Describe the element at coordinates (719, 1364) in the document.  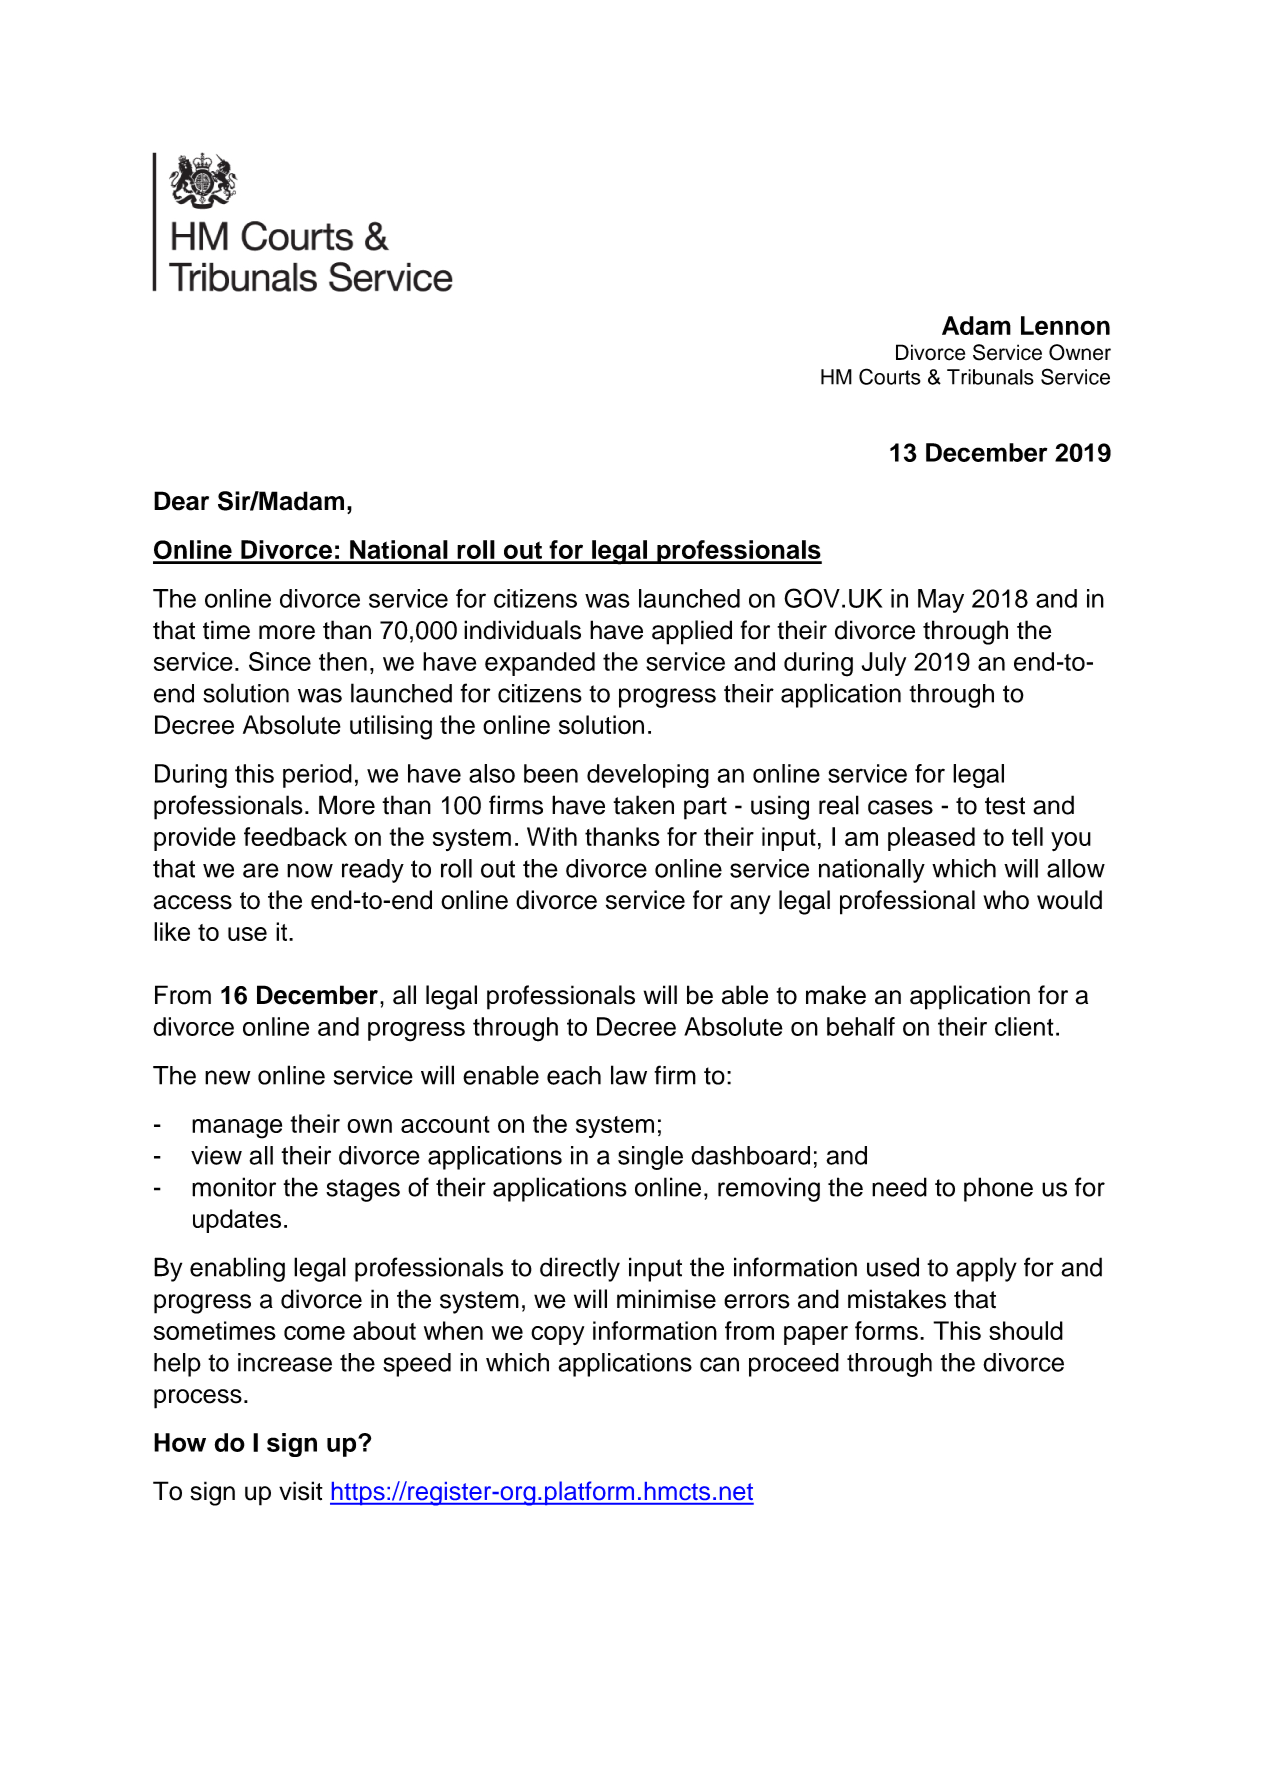
I see `can` at that location.
